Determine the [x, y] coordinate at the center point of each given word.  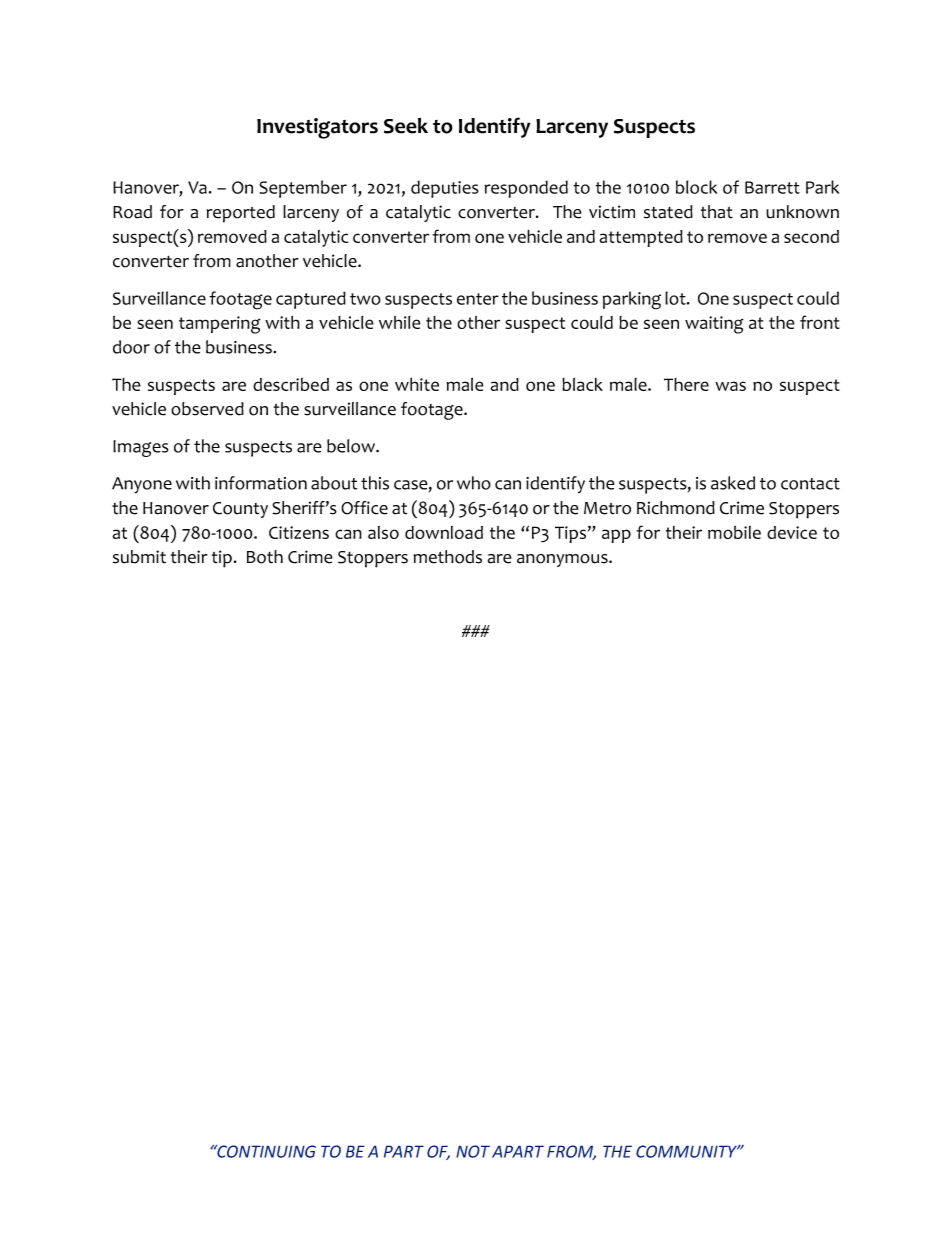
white [417, 384]
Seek [406, 125]
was [730, 386]
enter [478, 299]
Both [265, 557]
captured [311, 300]
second [811, 236]
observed [207, 409]
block [696, 187]
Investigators [317, 128]
